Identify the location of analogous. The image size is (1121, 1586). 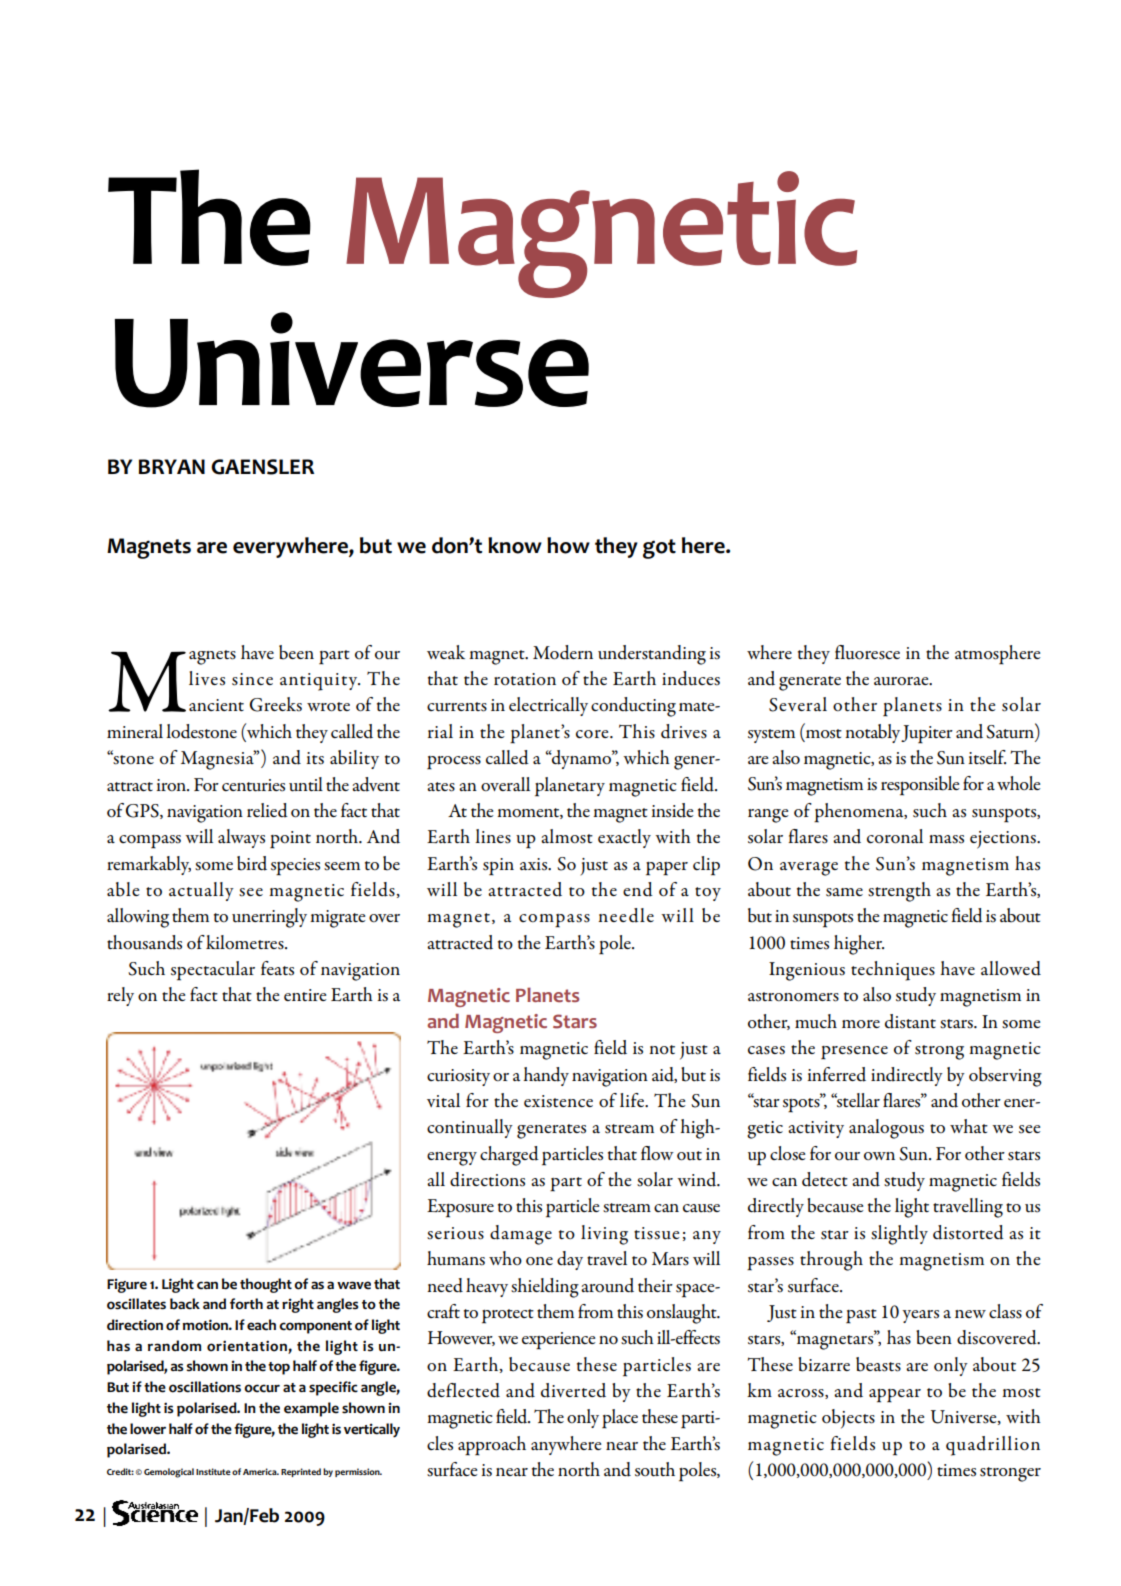
(886, 1129).
